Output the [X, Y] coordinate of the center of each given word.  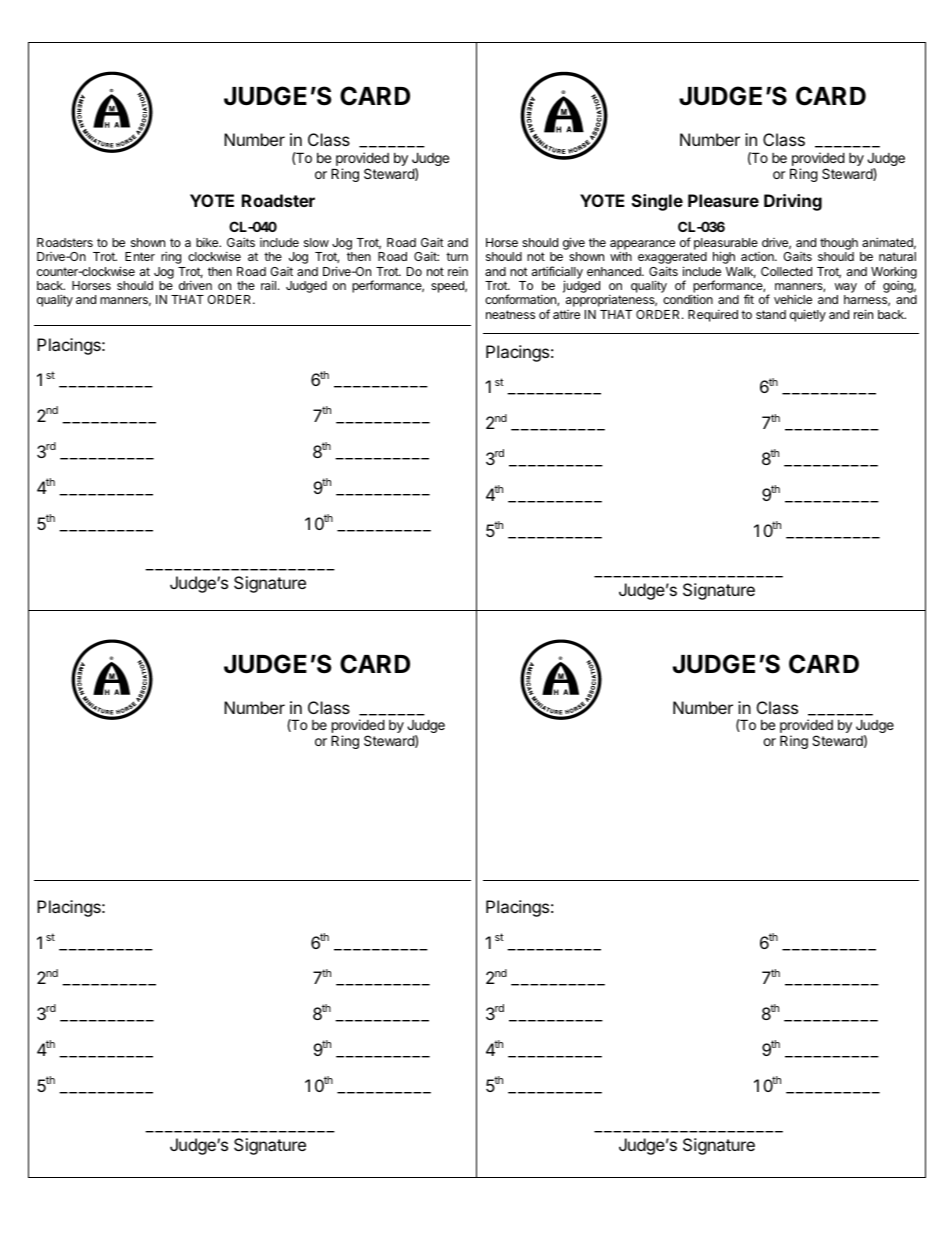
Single [657, 202]
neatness [510, 314]
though [839, 245]
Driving [793, 202]
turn [457, 256]
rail [270, 285]
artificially [557, 273]
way [846, 289]
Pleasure [723, 200]
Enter [140, 256]
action [758, 256]
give [574, 245]
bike [208, 242]
